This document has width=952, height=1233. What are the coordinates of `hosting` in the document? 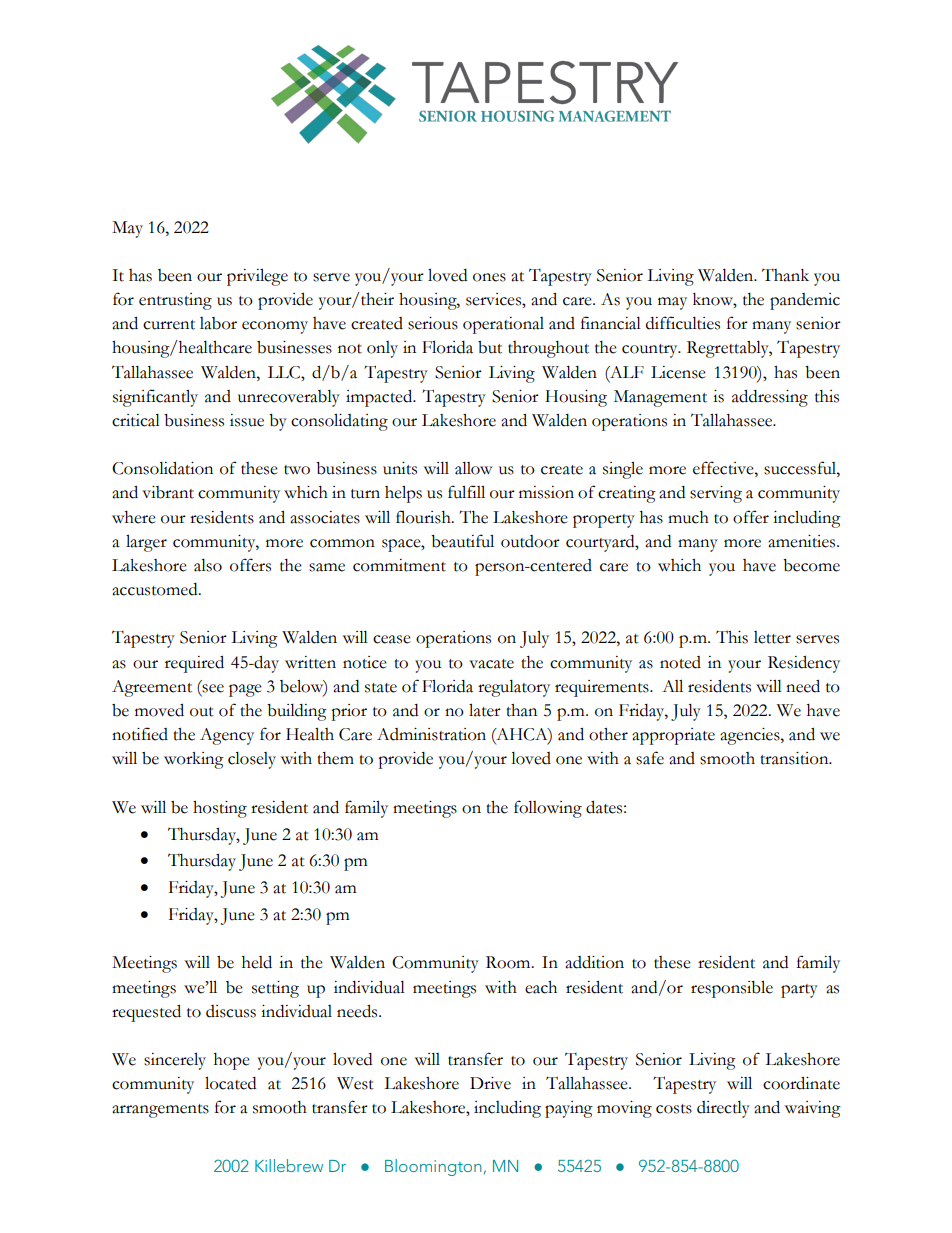 It's located at (220, 809).
